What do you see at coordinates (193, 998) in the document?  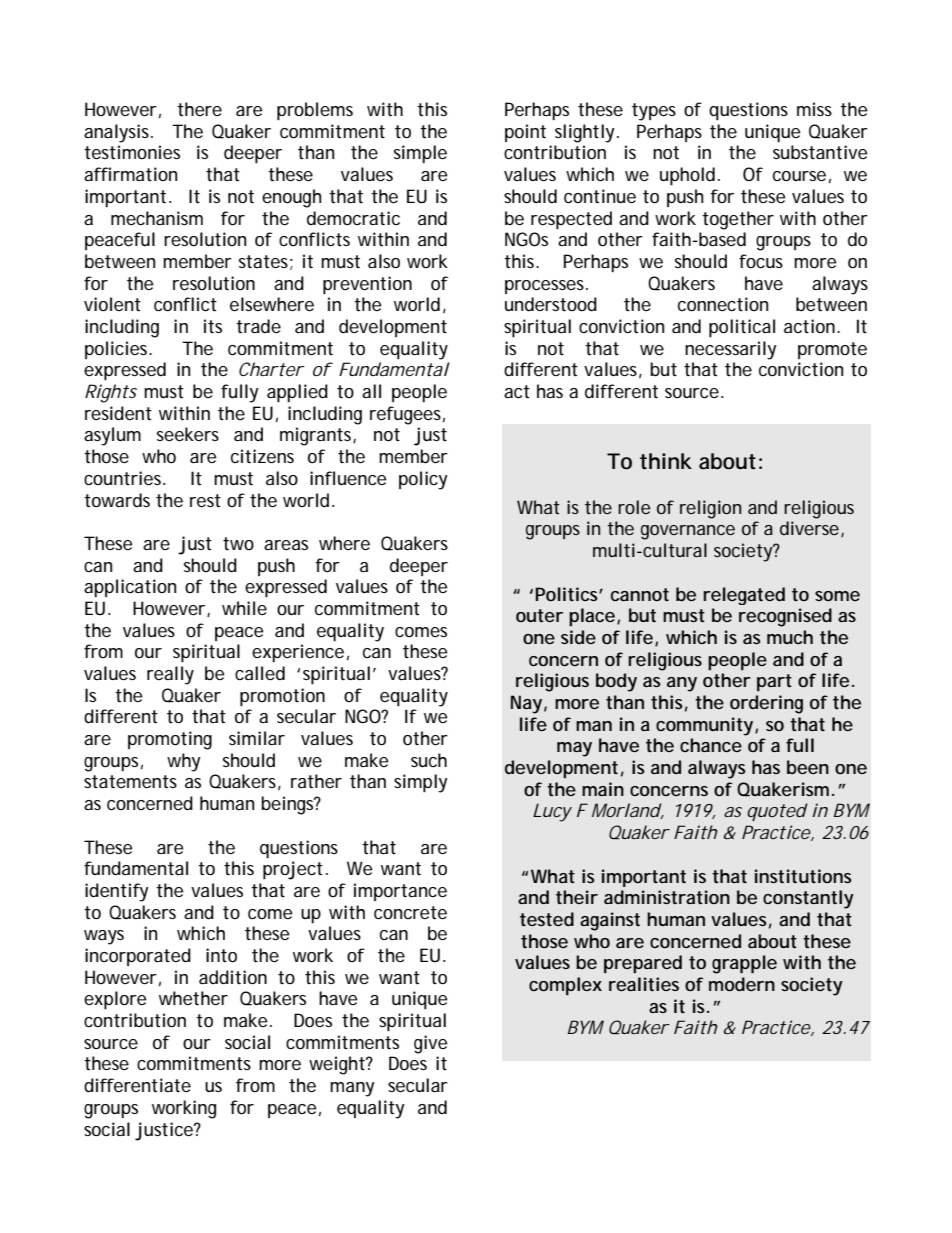 I see `whether` at bounding box center [193, 998].
